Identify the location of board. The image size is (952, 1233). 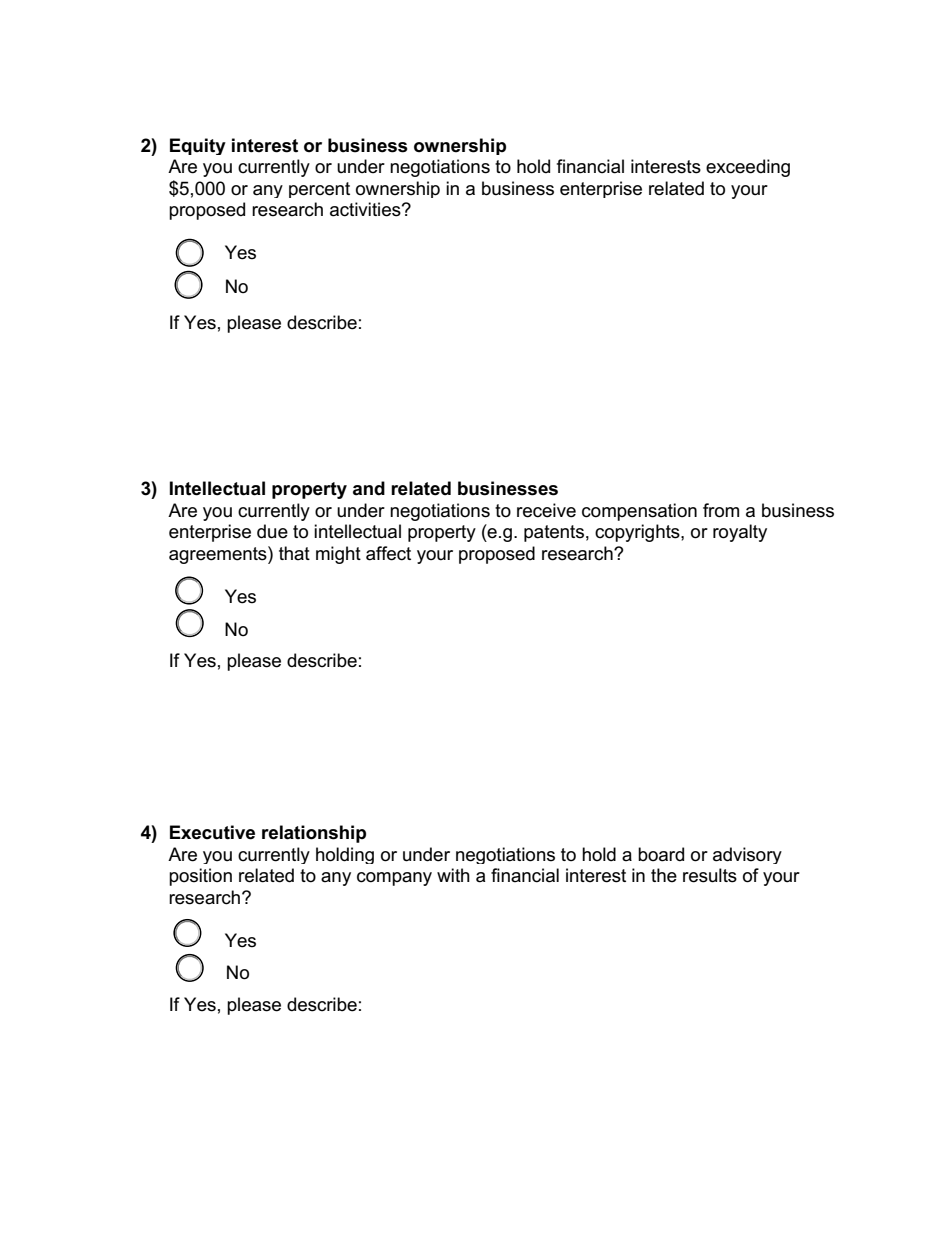
(661, 854).
